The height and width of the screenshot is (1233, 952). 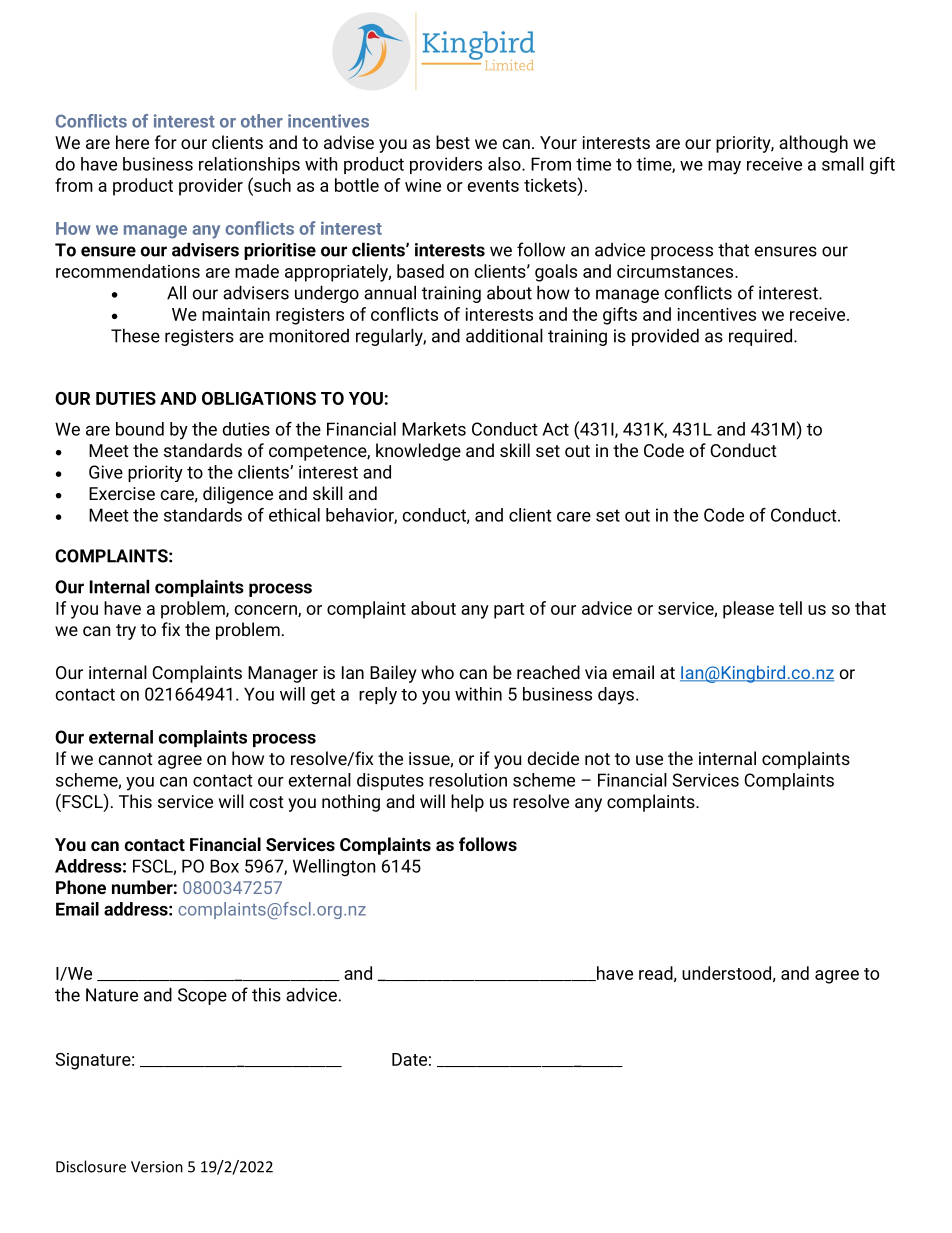 I want to click on try, so click(x=126, y=632).
